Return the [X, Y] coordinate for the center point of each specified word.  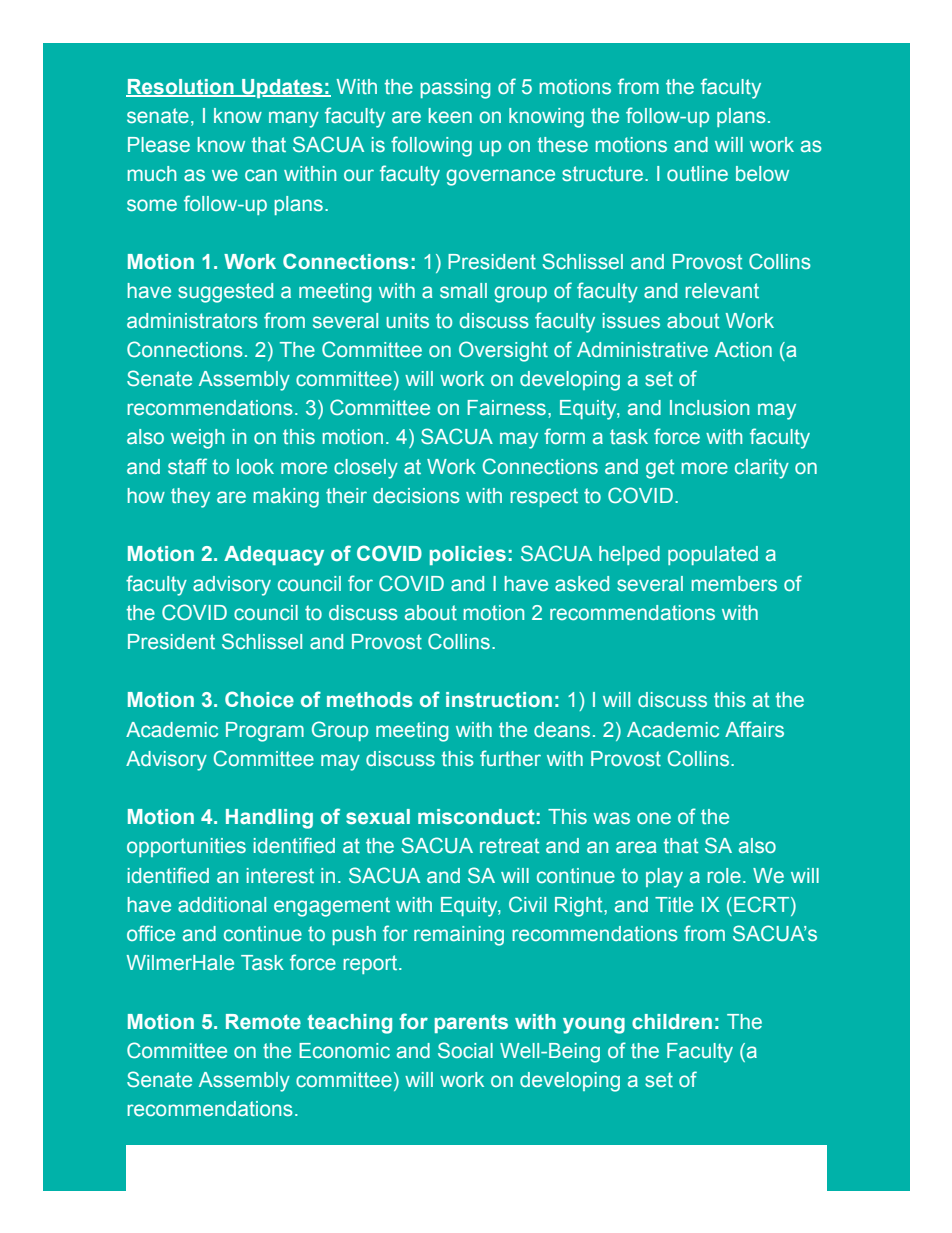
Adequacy [274, 556]
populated [713, 555]
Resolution [181, 88]
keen [450, 115]
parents [471, 1023]
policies [468, 555]
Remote [263, 1021]
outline [697, 173]
